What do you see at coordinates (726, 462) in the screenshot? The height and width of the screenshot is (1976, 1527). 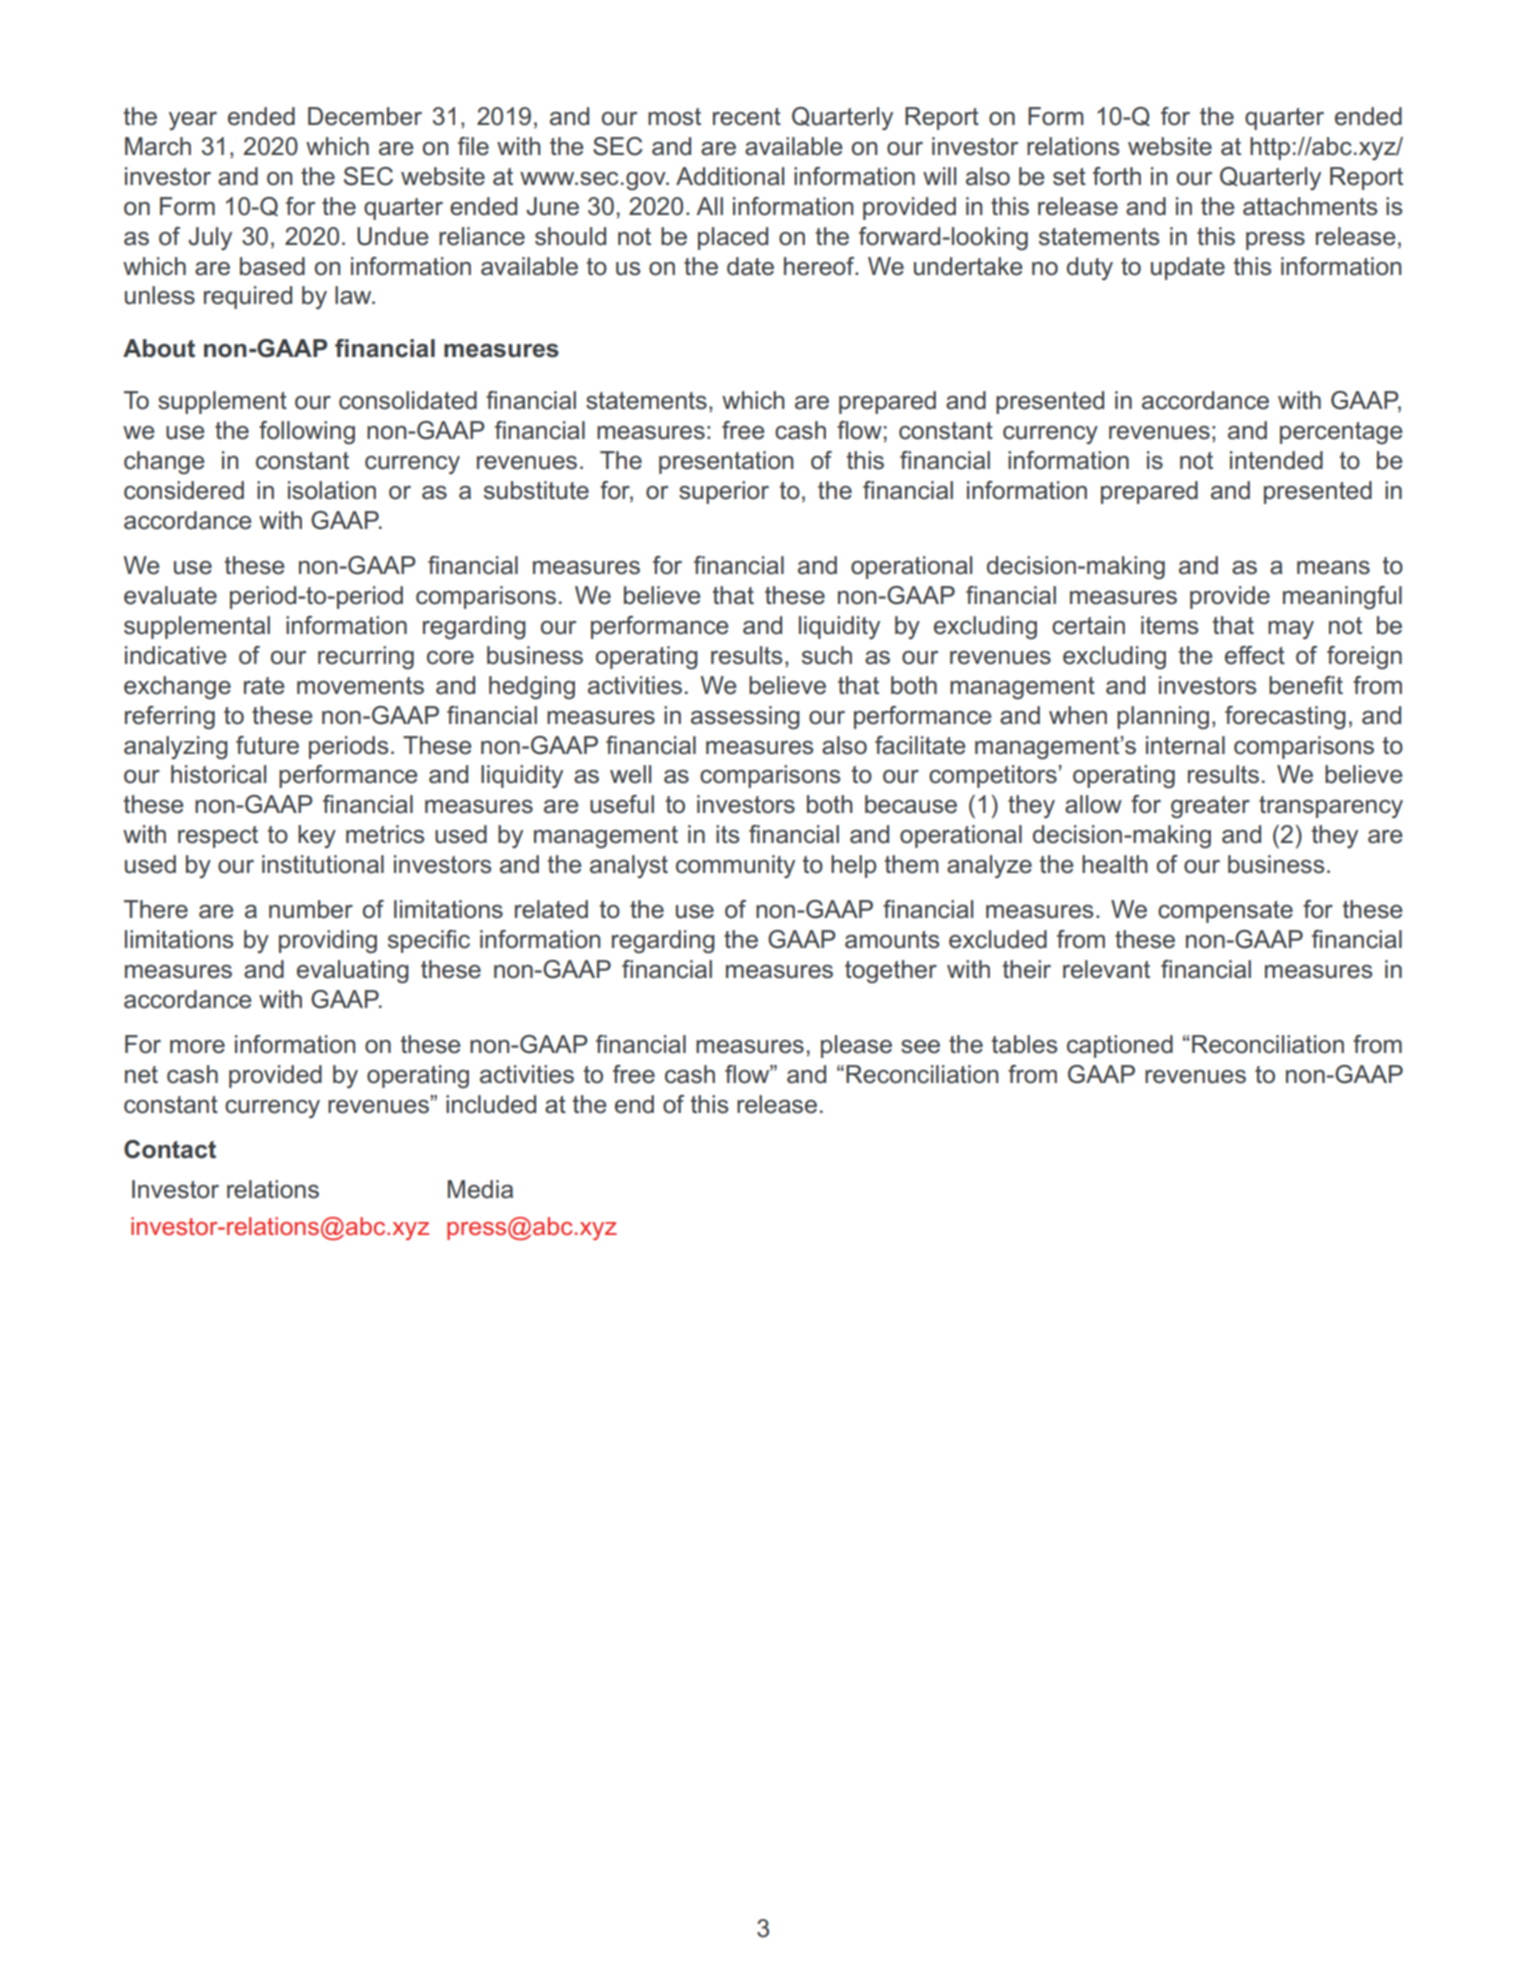 I see `presentation` at bounding box center [726, 462].
